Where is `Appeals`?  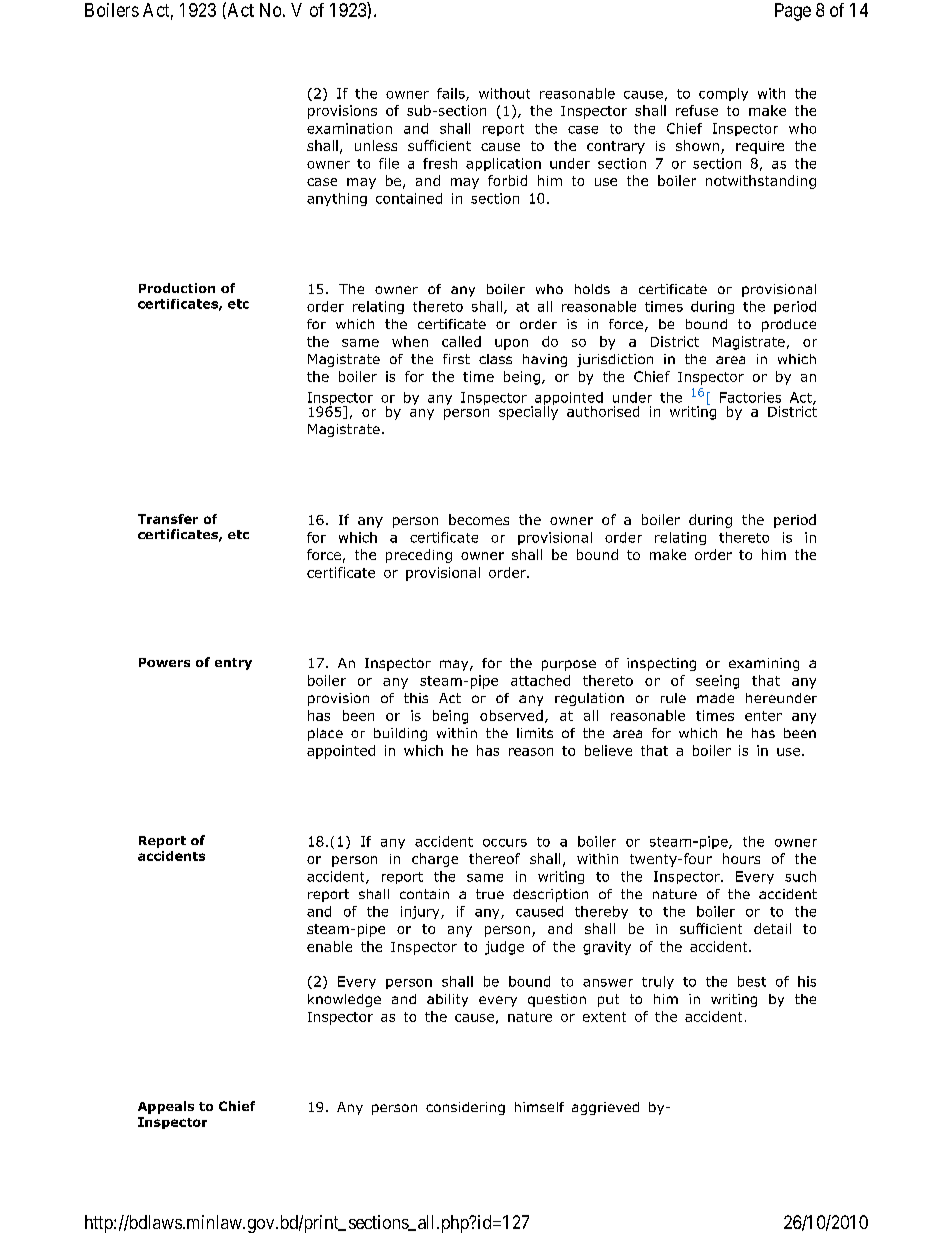
Appeals is located at coordinates (166, 1107).
